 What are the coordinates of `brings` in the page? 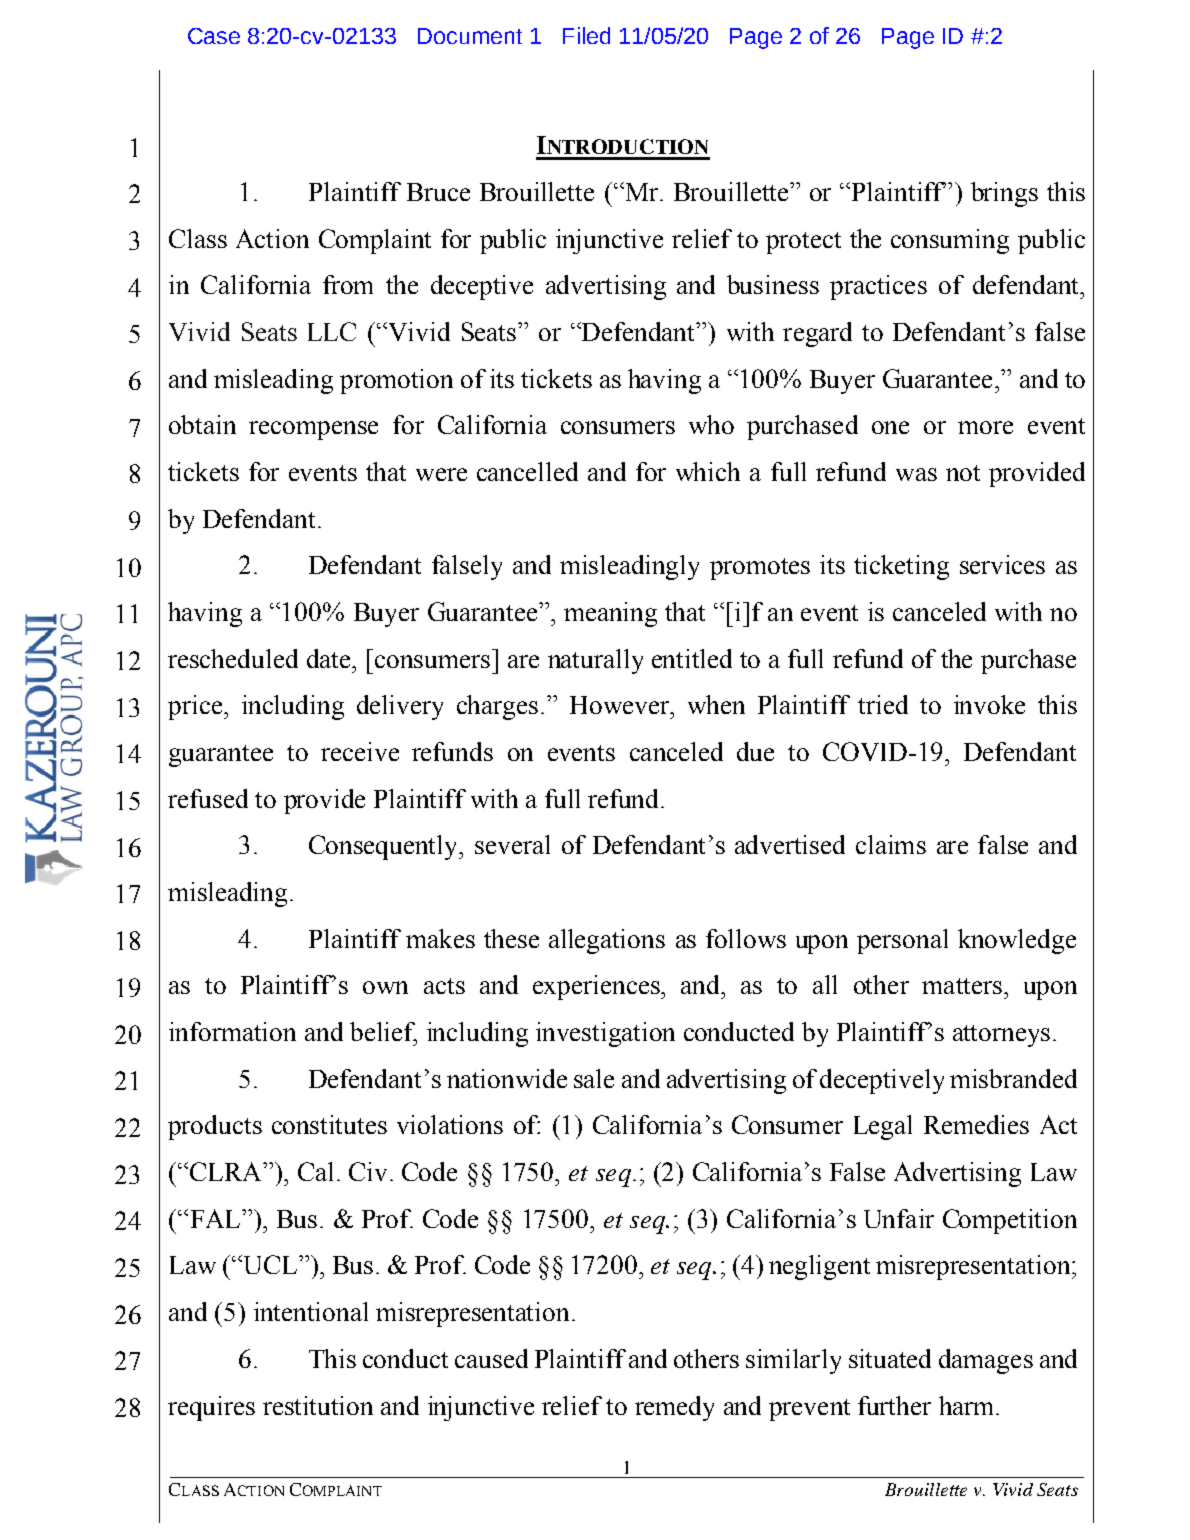 It's located at (1004, 194).
